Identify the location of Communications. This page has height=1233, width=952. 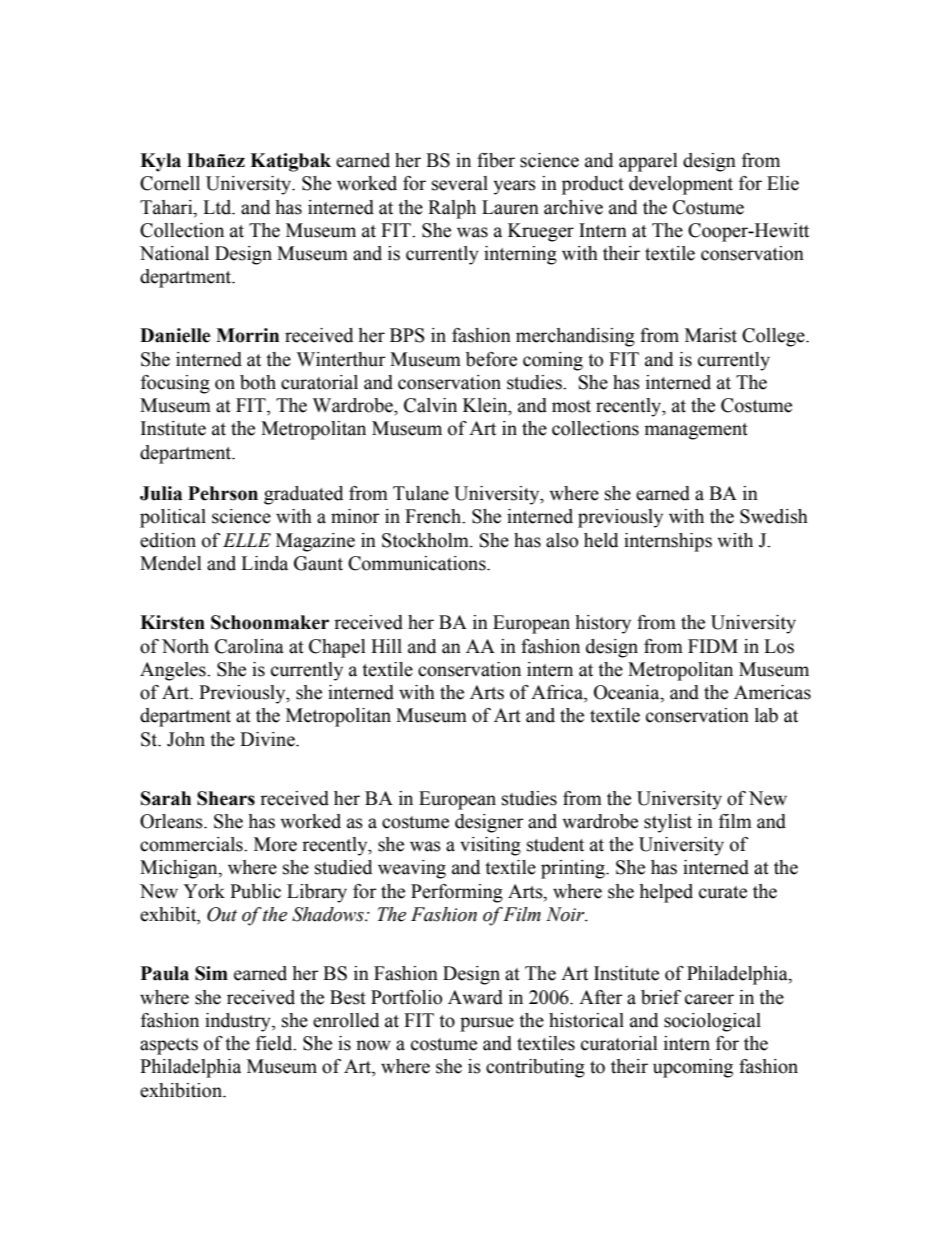
(418, 563).
